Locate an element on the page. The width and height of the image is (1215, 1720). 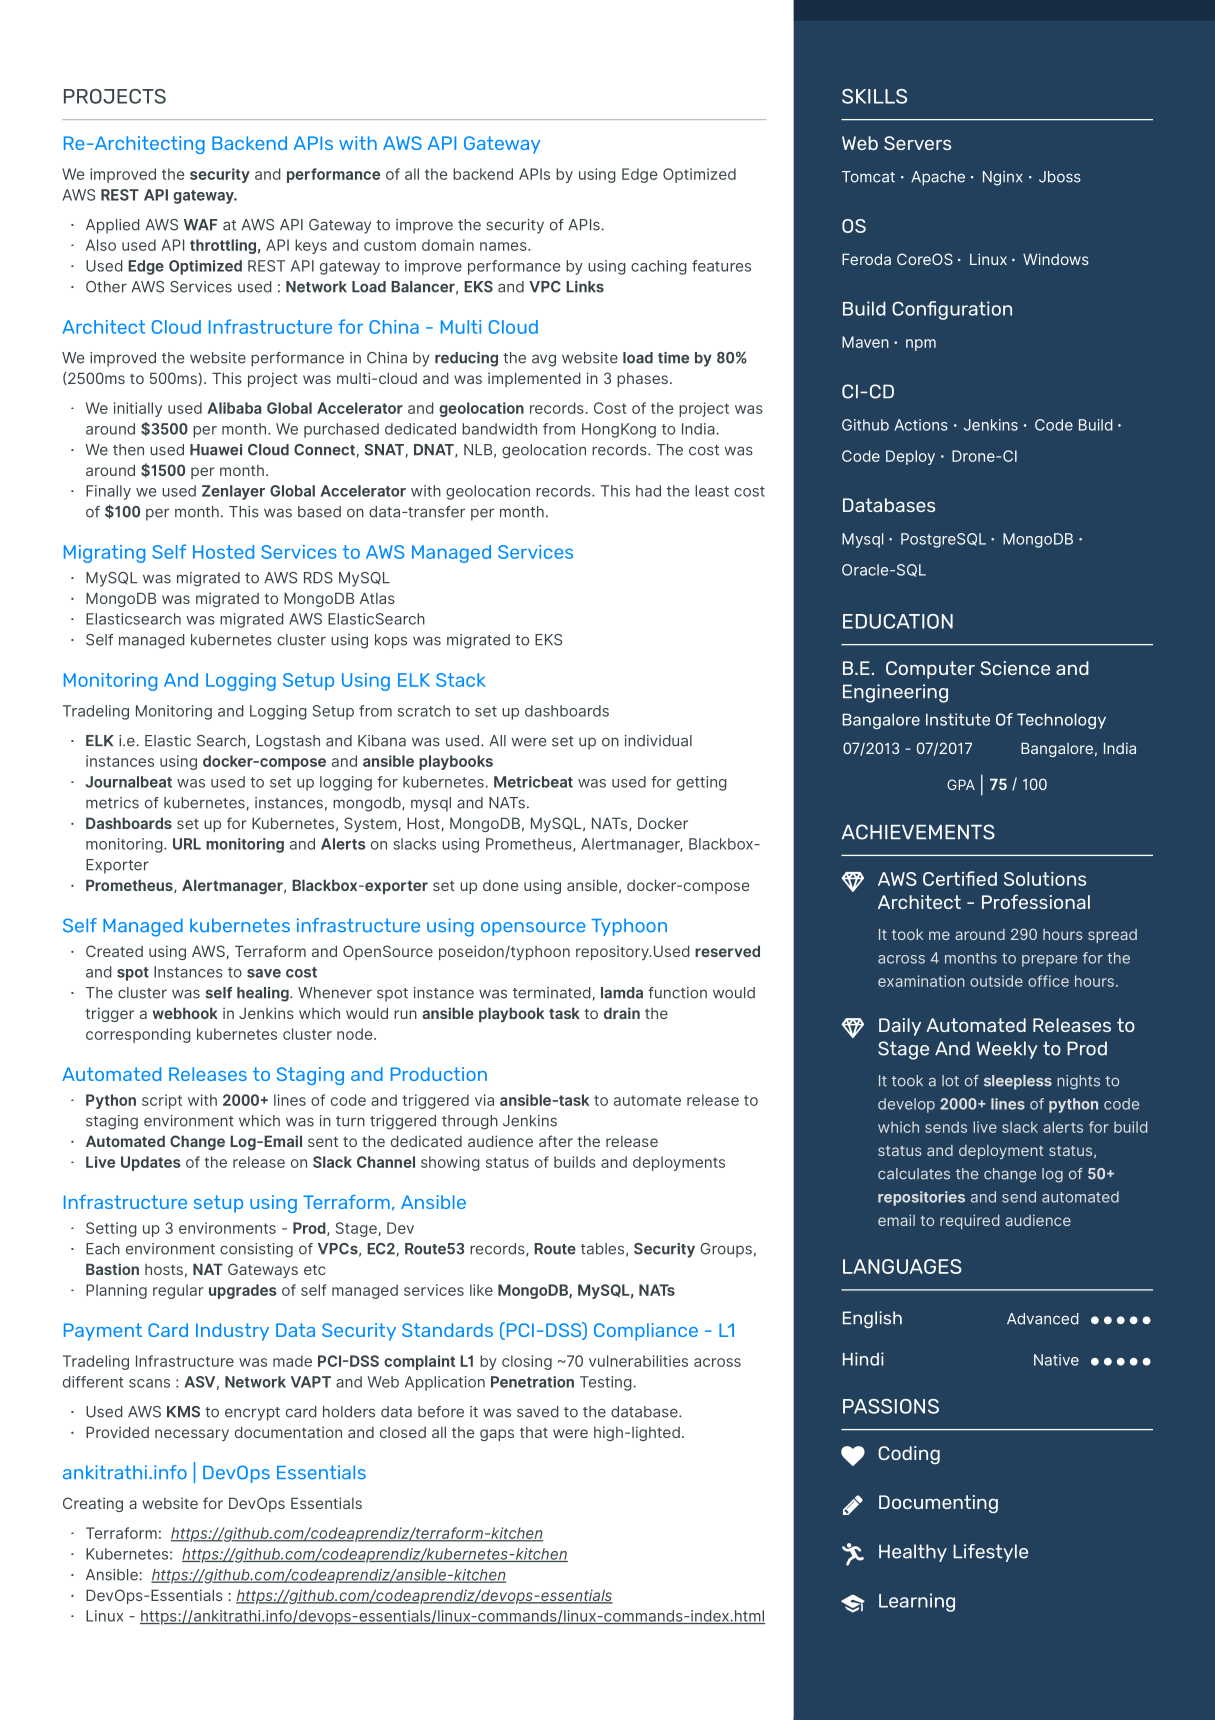
Migrating is located at coordinates (104, 554).
